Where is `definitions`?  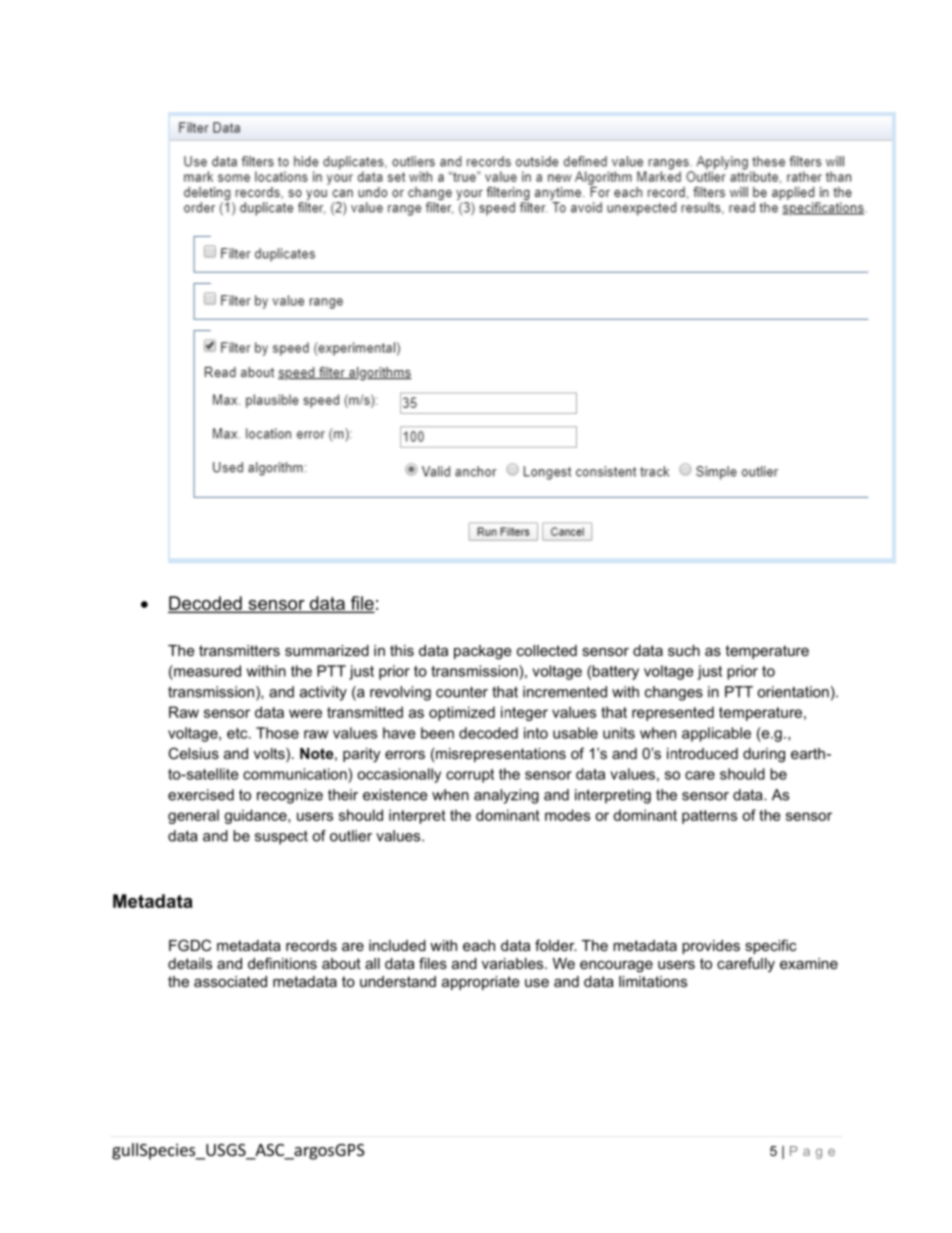
definitions is located at coordinates (282, 963).
